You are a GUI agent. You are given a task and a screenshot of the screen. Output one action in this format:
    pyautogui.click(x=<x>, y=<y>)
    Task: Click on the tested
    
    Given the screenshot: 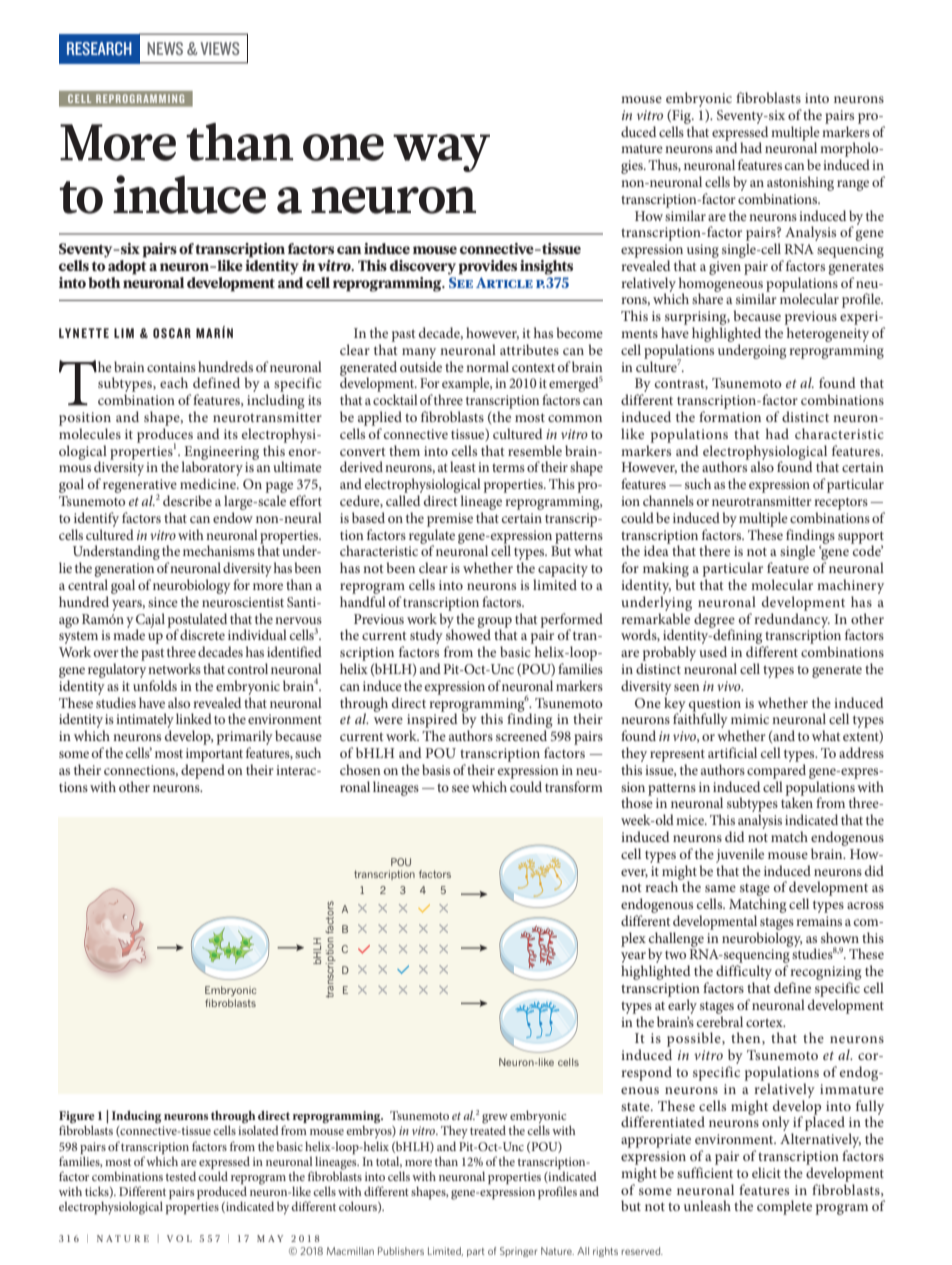 What is the action you would take?
    pyautogui.click(x=181, y=1176)
